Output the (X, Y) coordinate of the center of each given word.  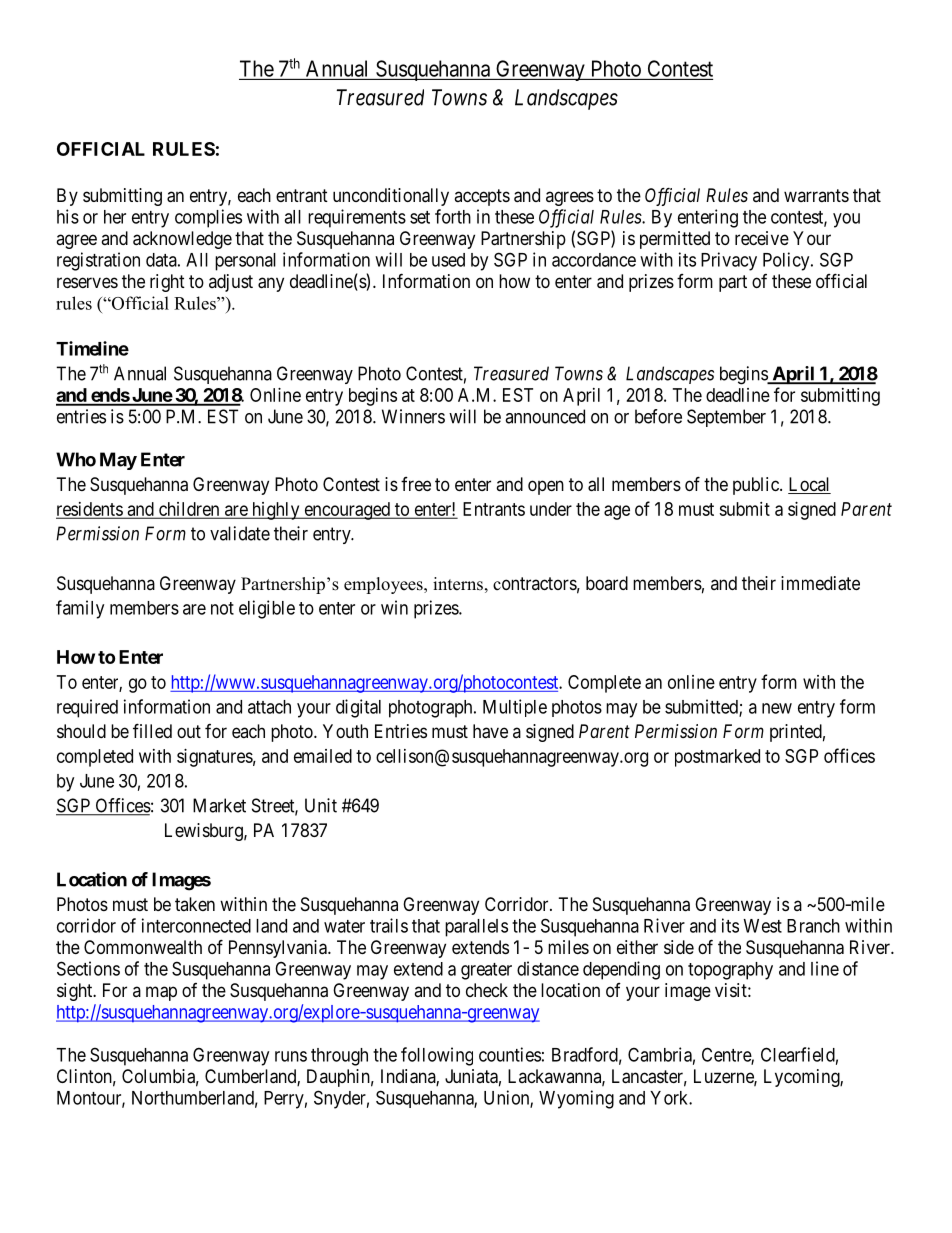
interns (458, 584)
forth (453, 216)
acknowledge (182, 240)
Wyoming (576, 1099)
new (777, 708)
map (161, 993)
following (437, 1056)
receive (762, 238)
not (222, 608)
